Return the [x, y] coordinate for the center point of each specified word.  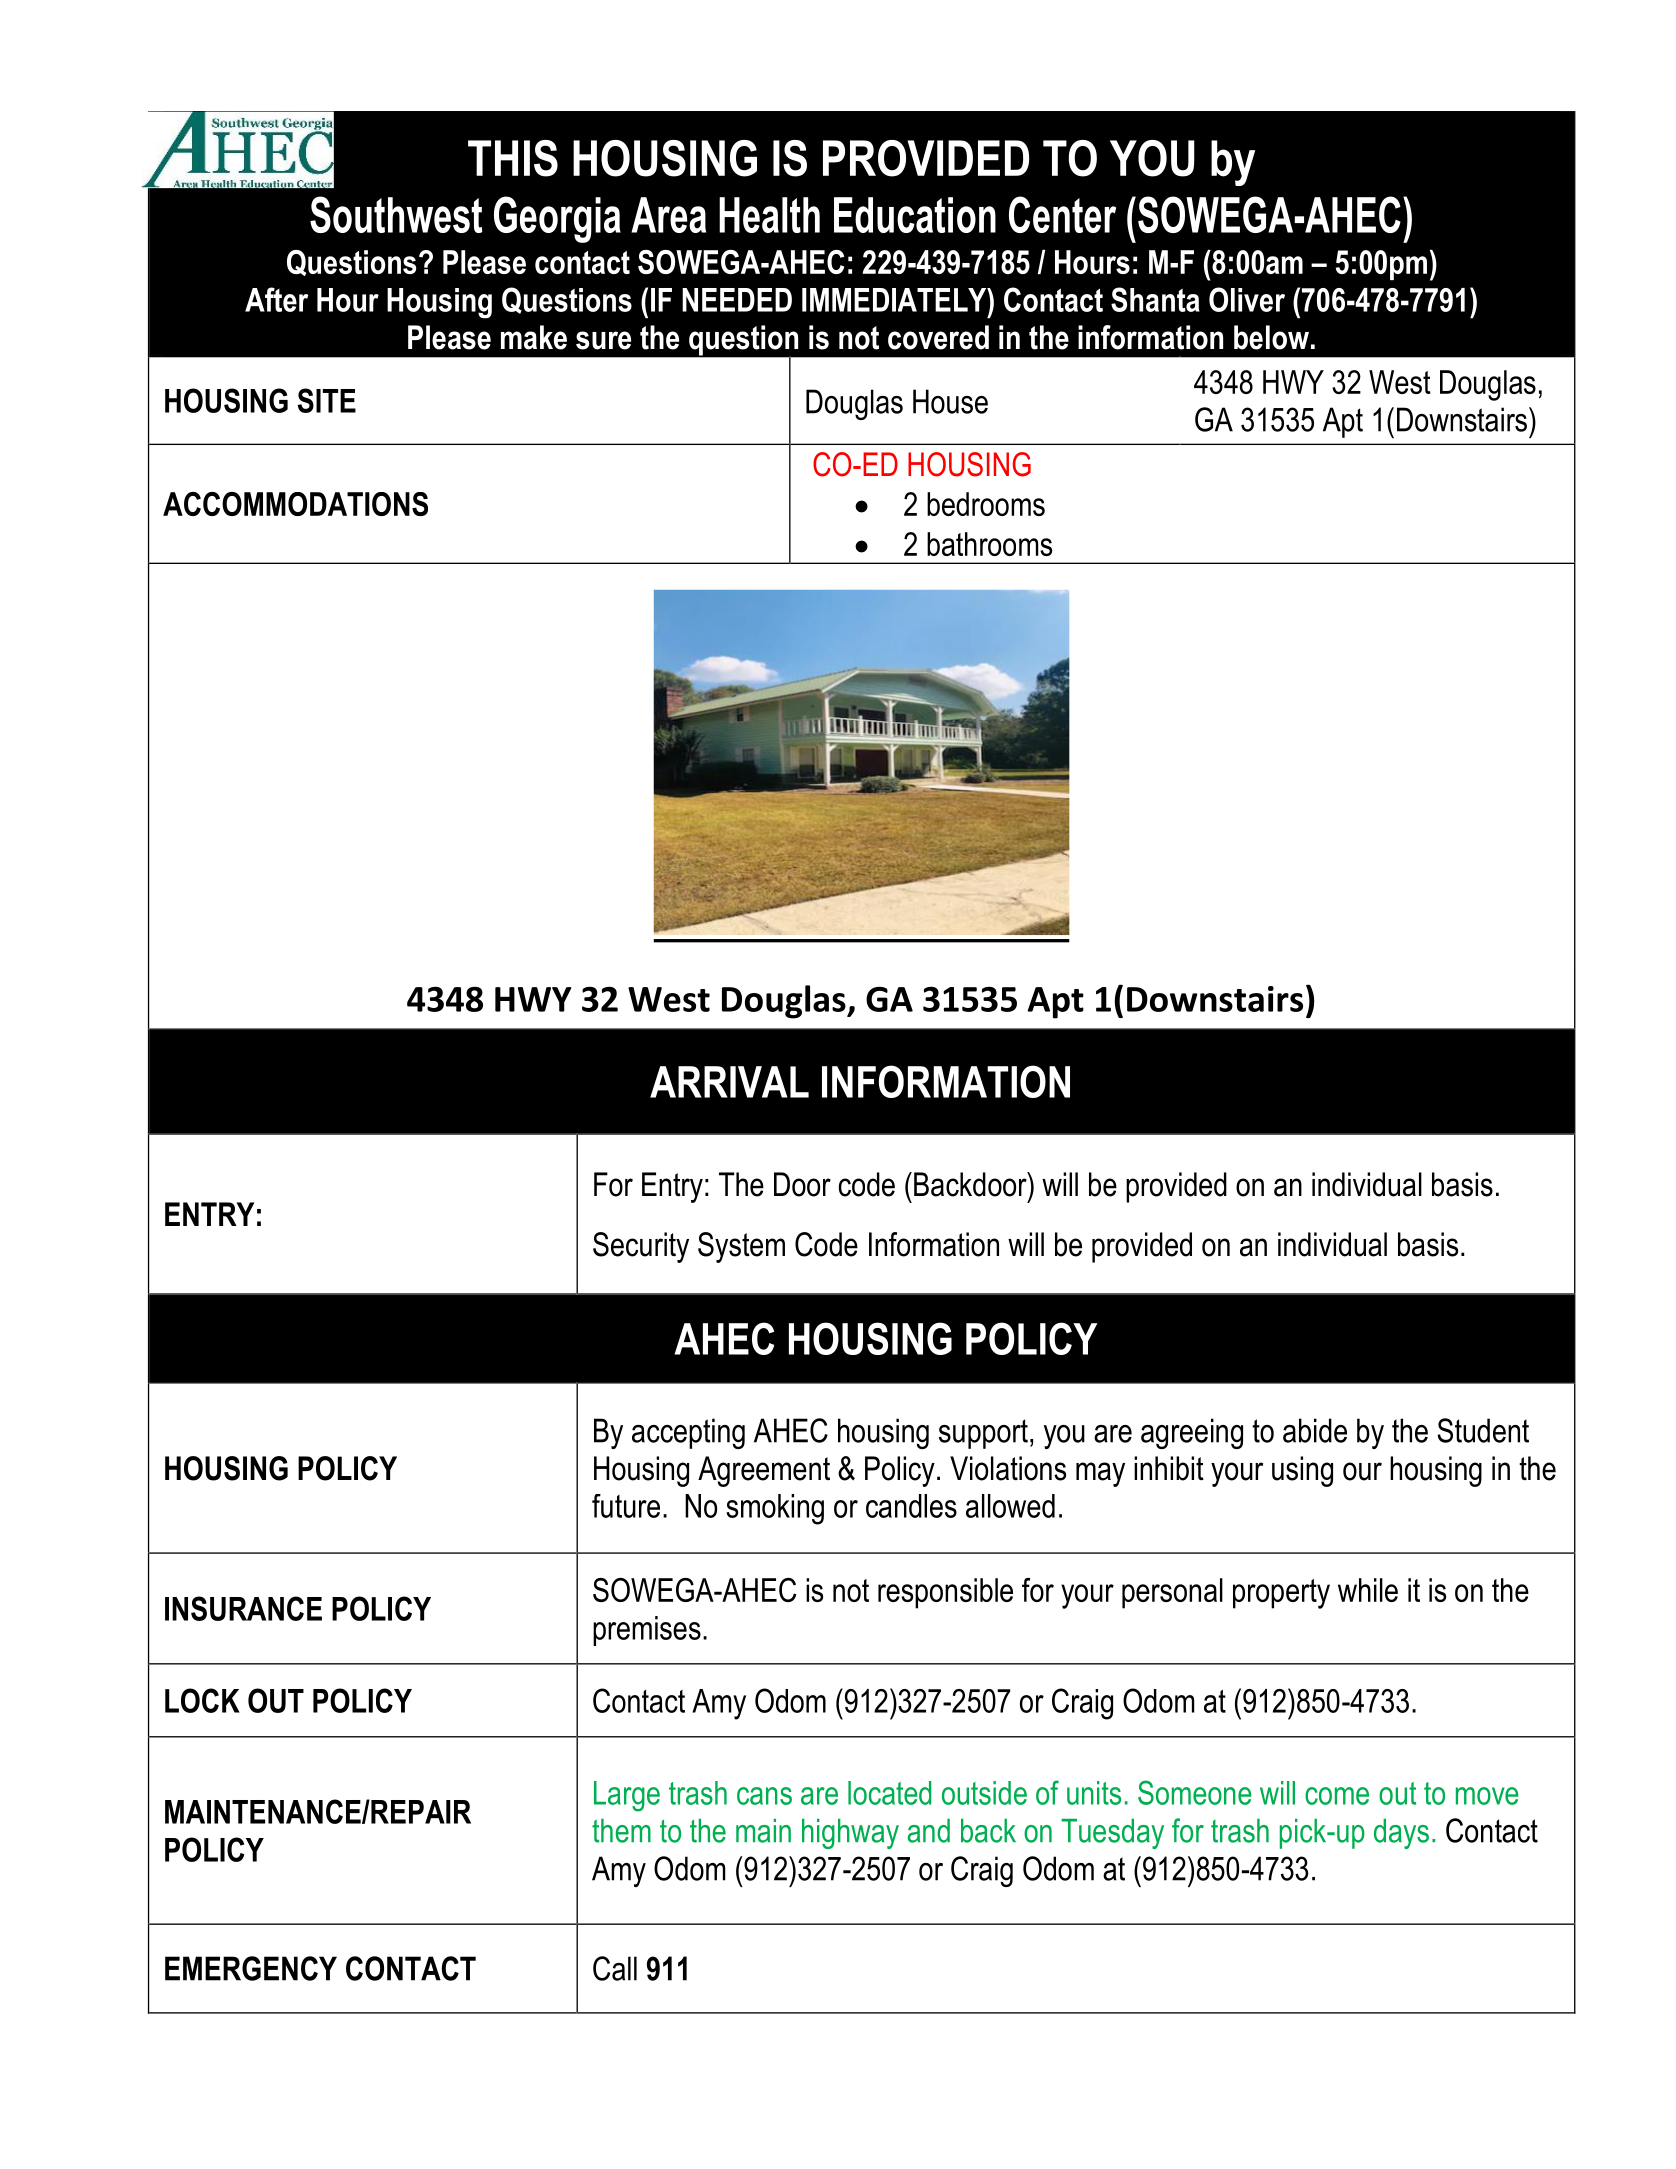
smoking [775, 1509]
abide [1315, 1430]
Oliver [1247, 299]
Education [915, 215]
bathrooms [989, 544]
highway [850, 1834]
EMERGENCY [251, 1968]
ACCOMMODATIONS [295, 504]
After [276, 299]
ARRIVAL [729, 1082]
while [1368, 1590]
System [741, 1247]
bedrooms [986, 504]
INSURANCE [243, 1608]
